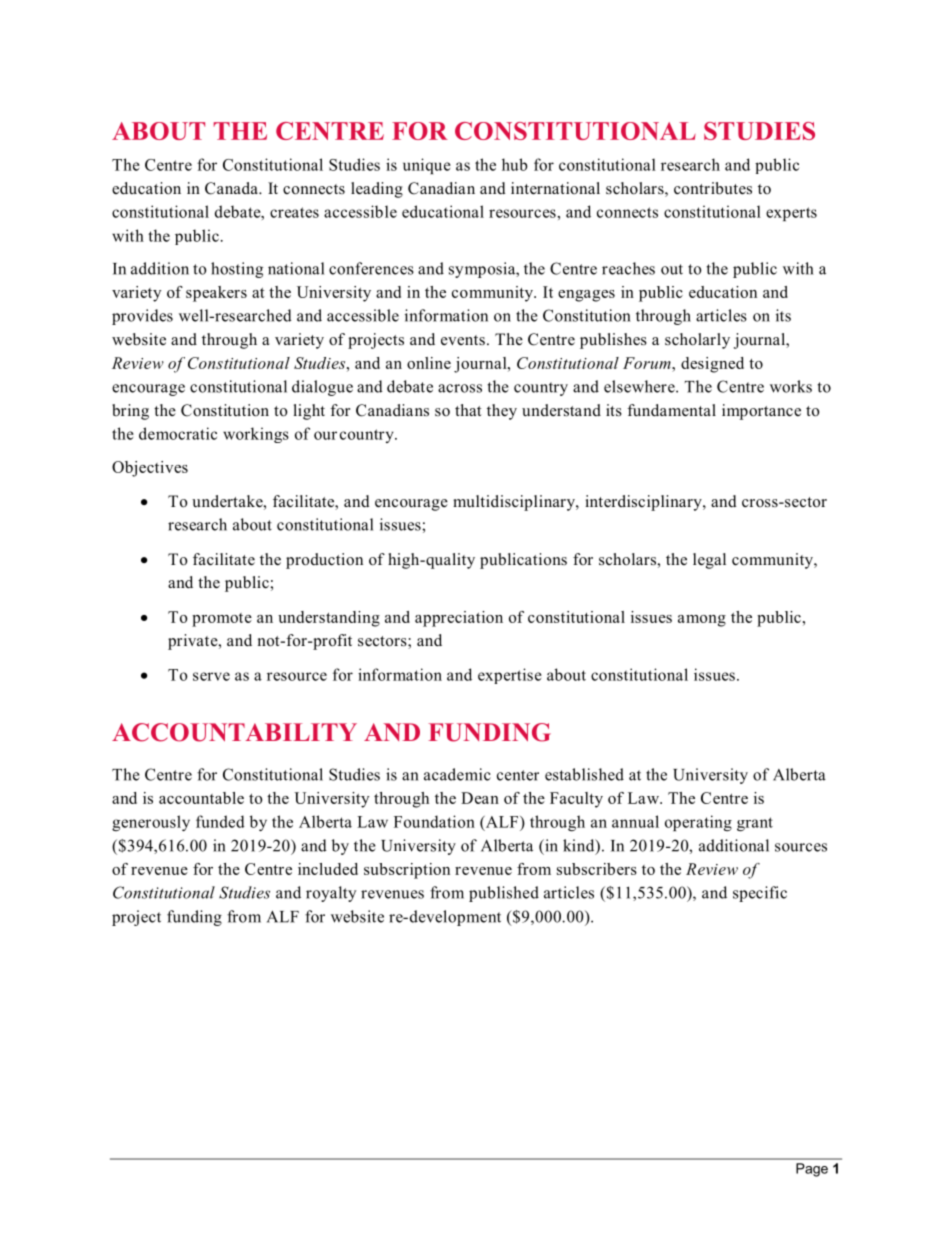 This image has height=1233, width=952. What do you see at coordinates (702, 621) in the image?
I see `among` at bounding box center [702, 621].
